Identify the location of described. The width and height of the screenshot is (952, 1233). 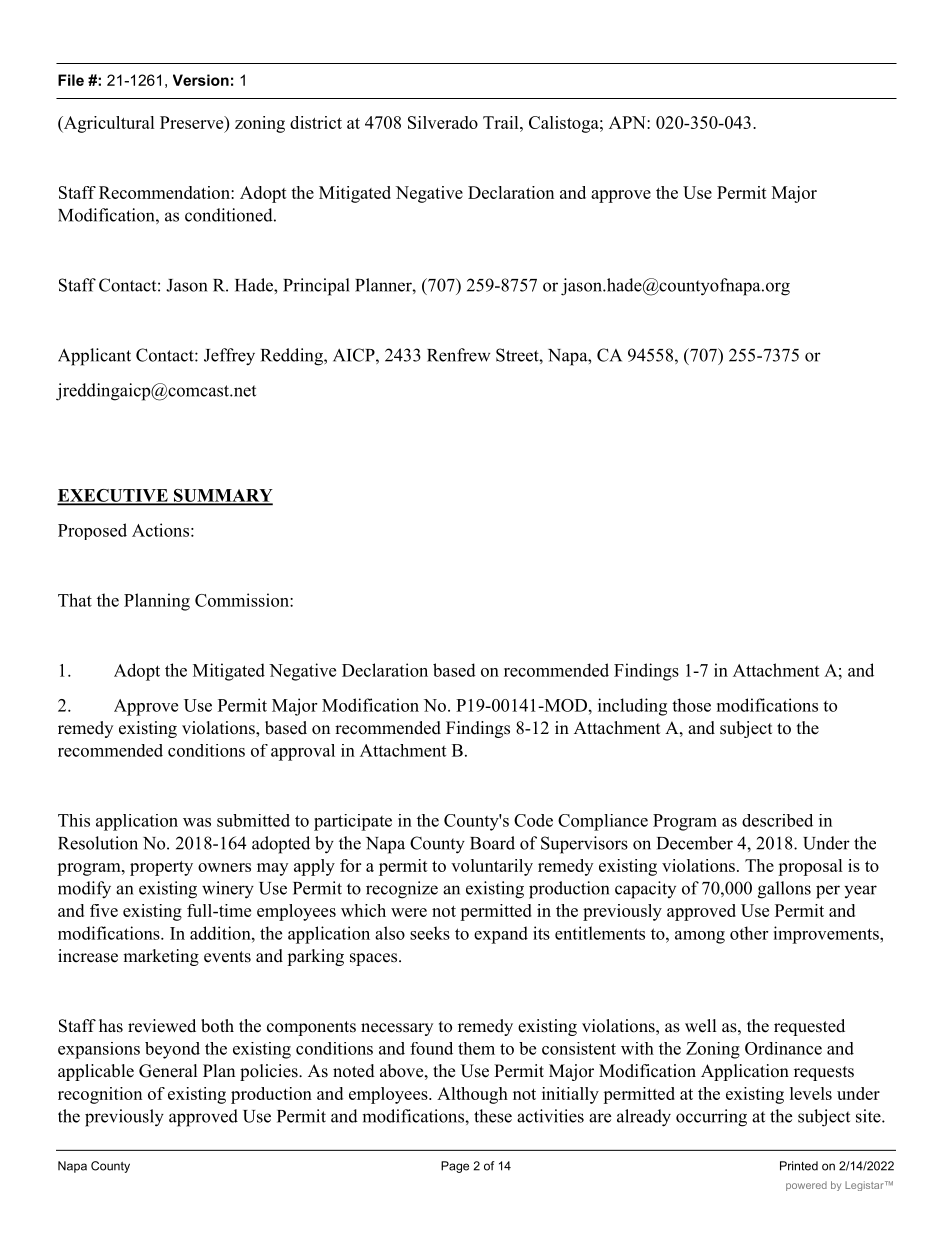
(777, 820).
